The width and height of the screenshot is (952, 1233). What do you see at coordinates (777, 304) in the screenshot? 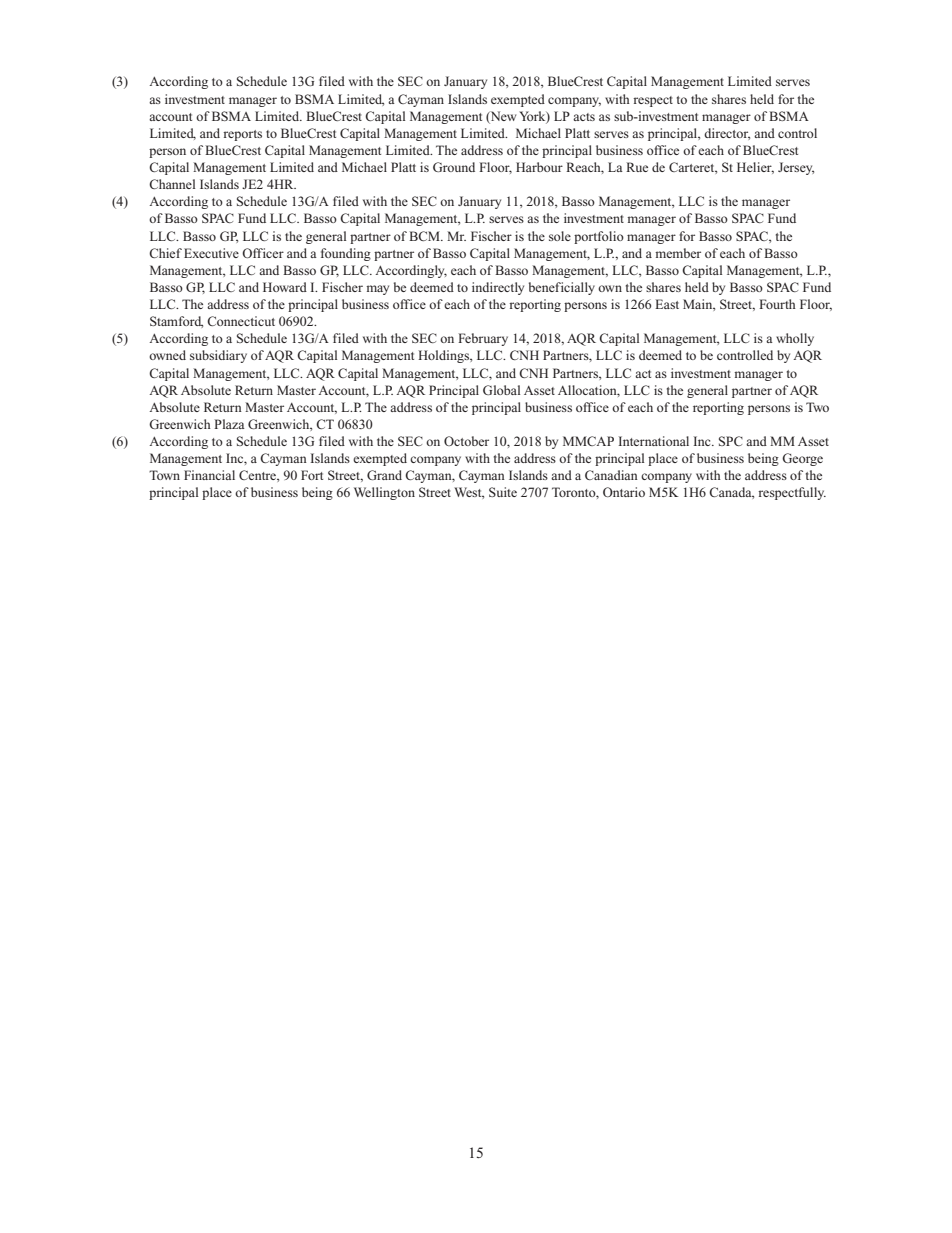
I see `Fourth` at bounding box center [777, 304].
